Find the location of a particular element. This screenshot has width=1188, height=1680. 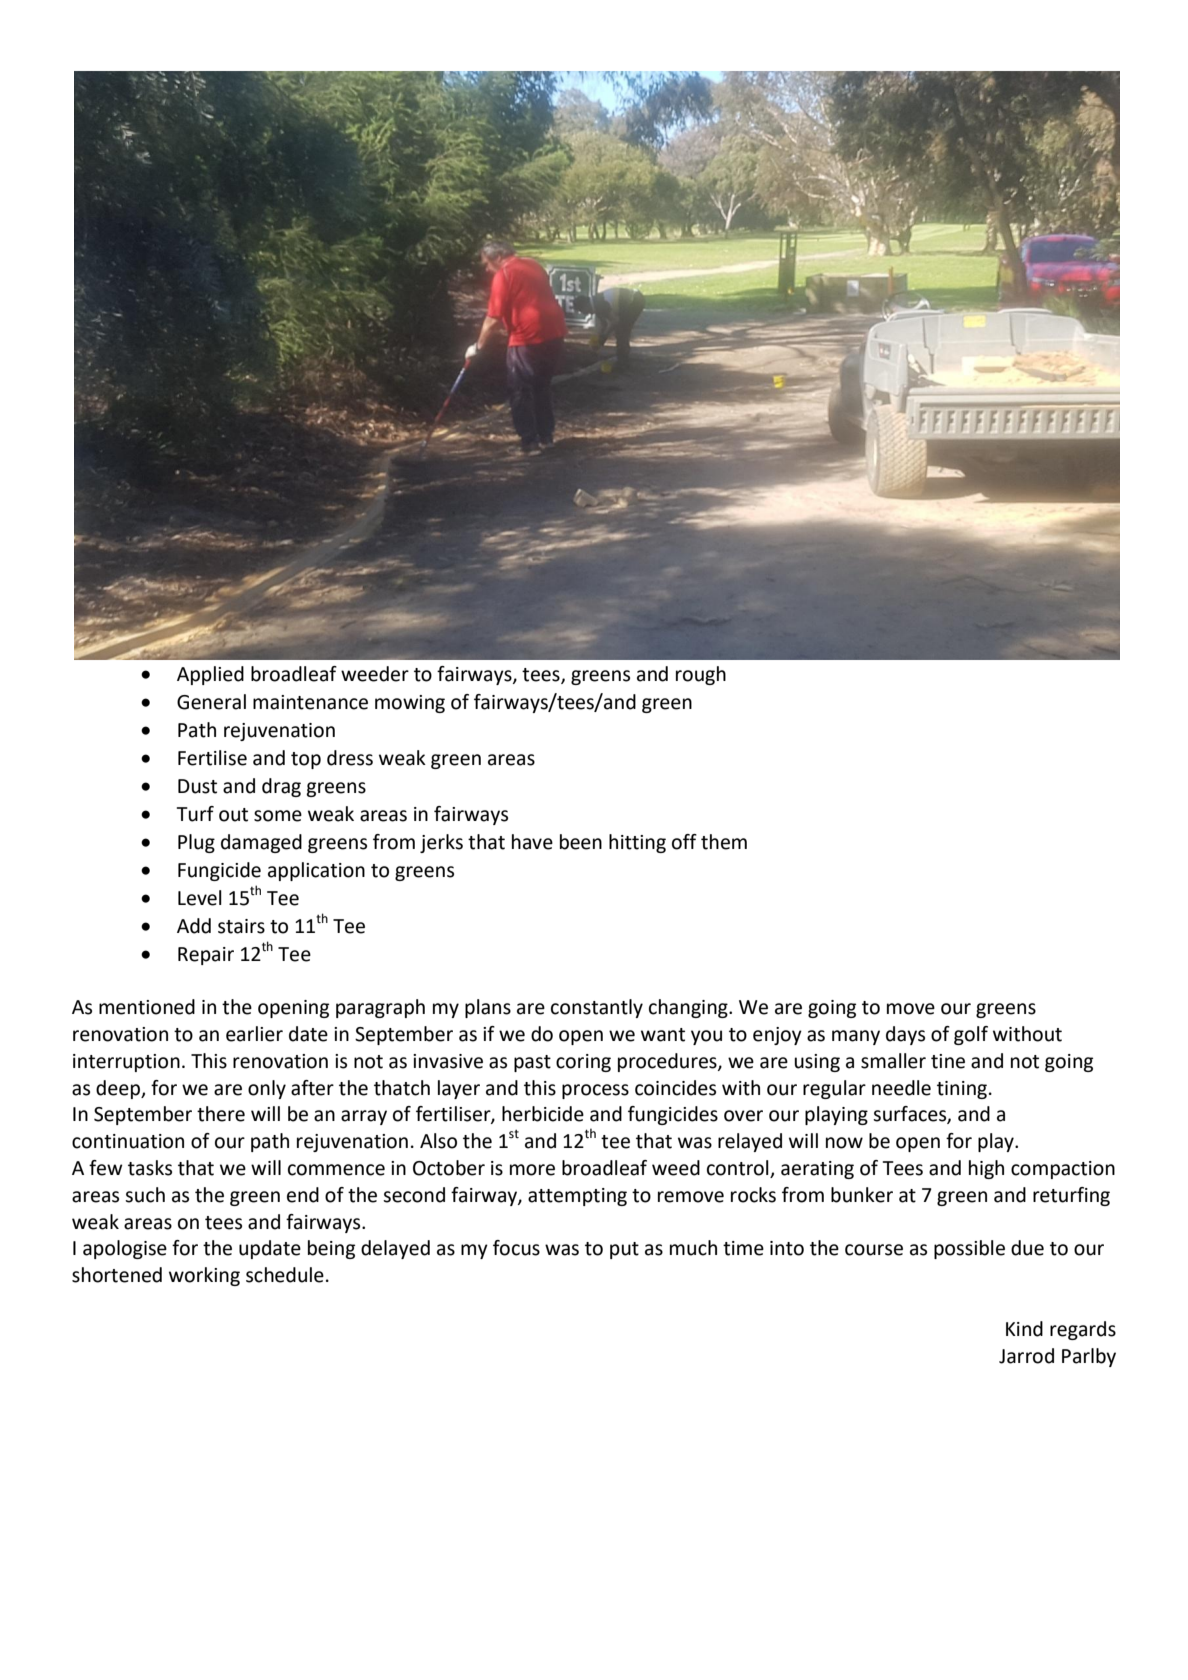

Kind is located at coordinates (1024, 1329).
